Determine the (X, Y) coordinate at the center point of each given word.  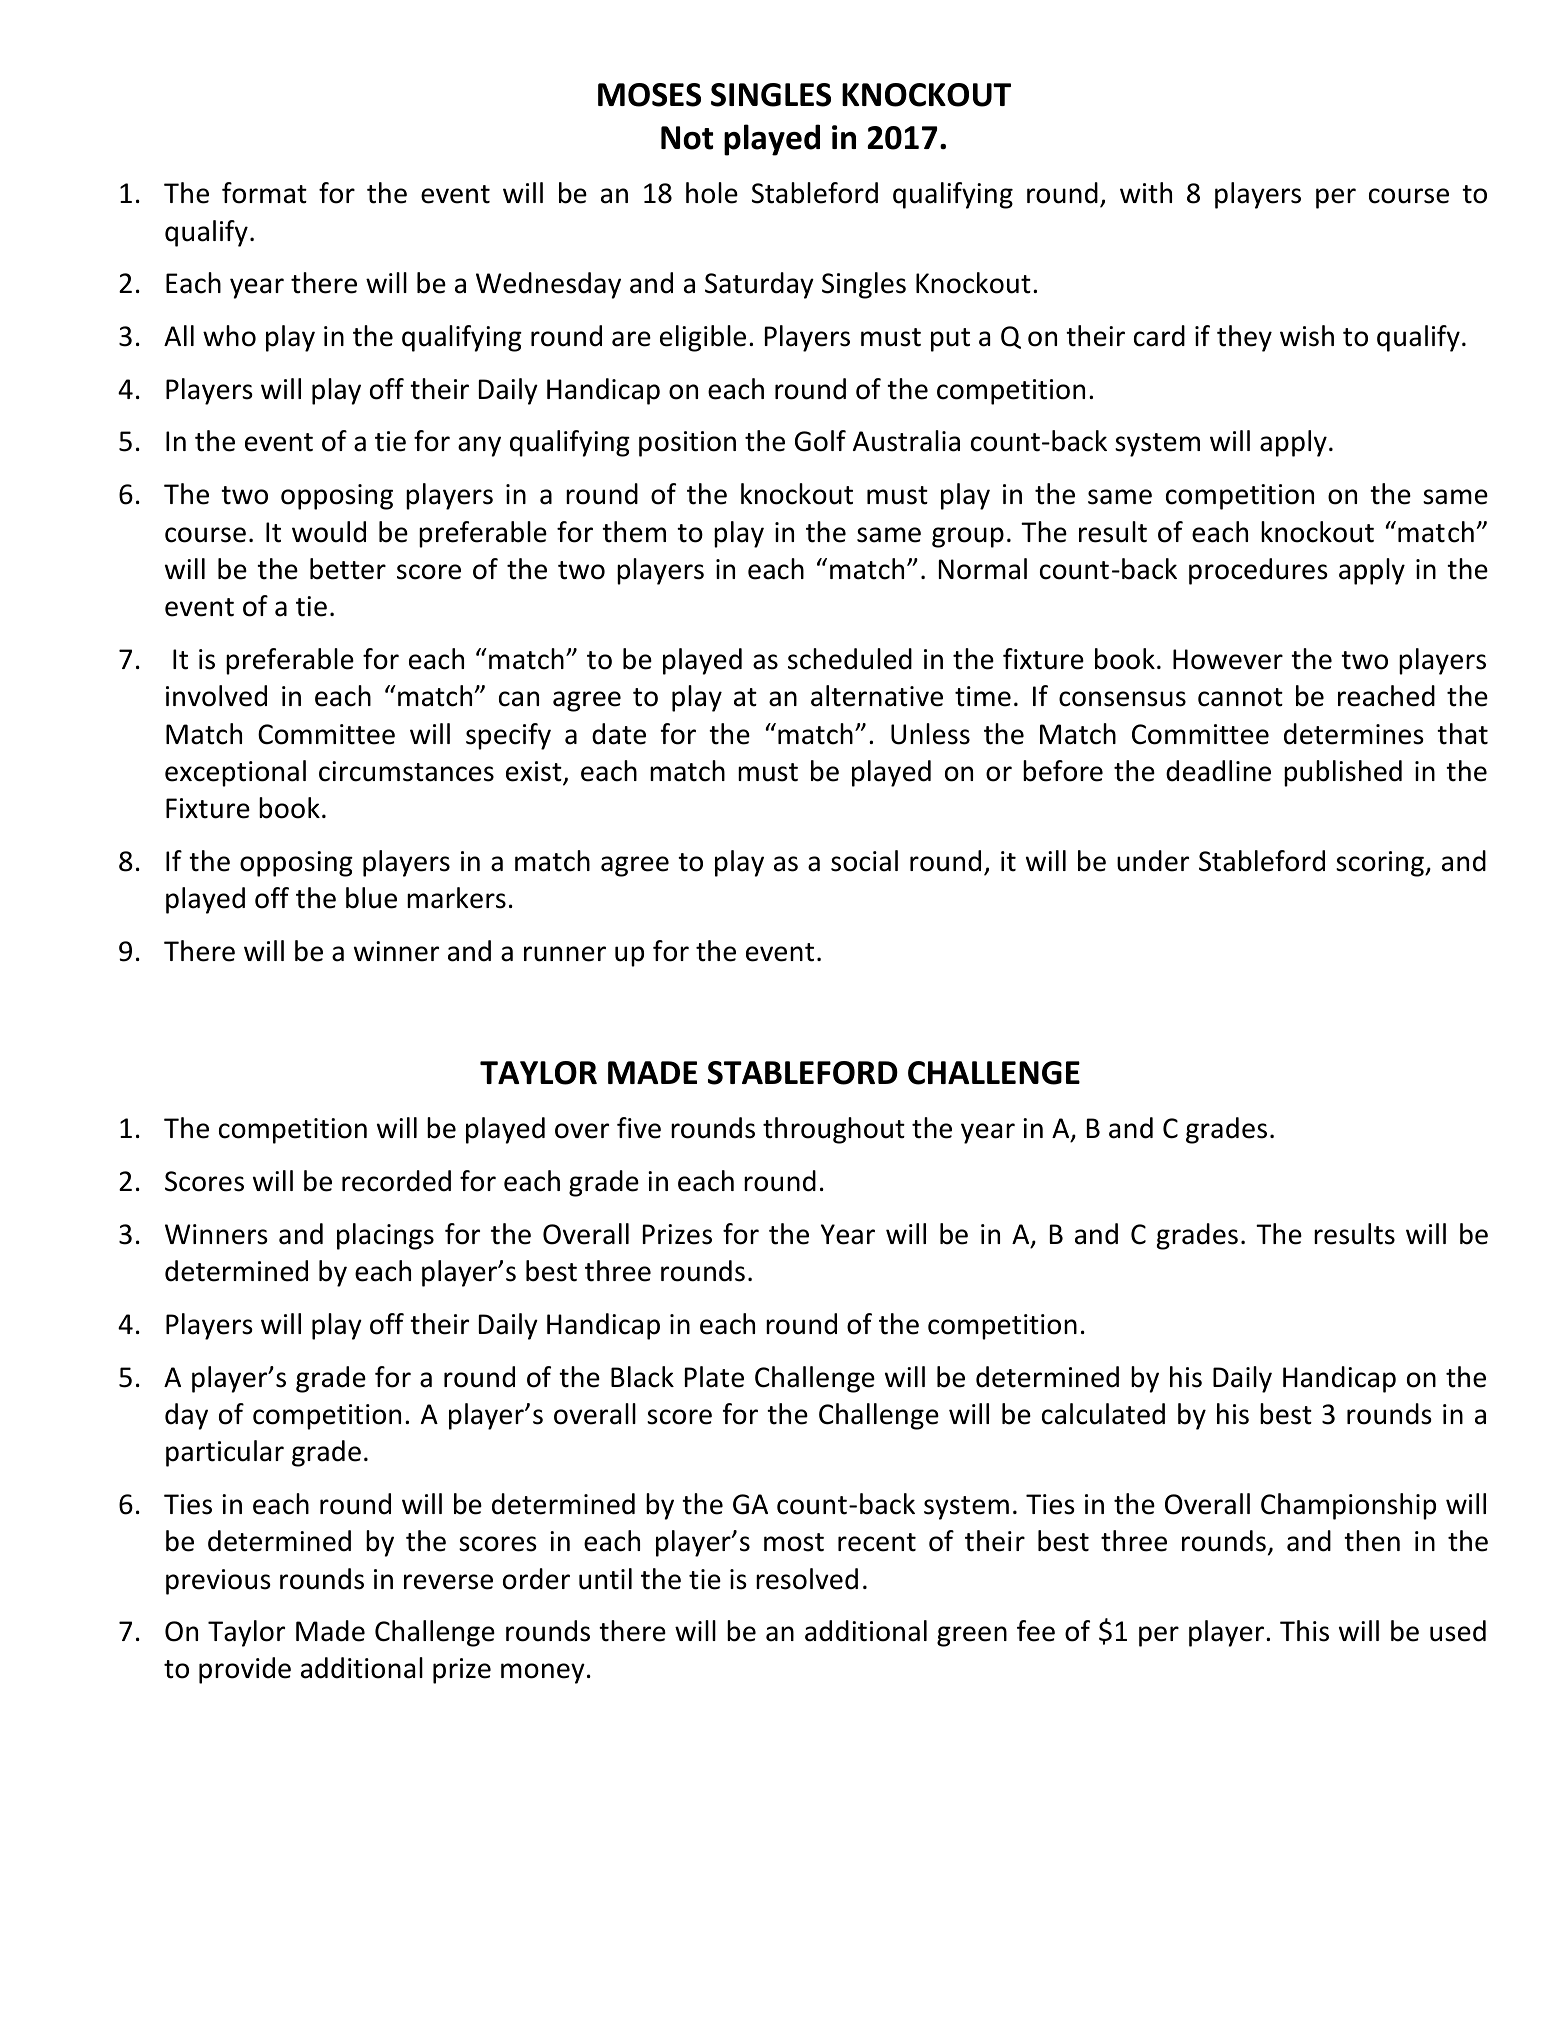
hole (712, 193)
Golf (820, 441)
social (864, 861)
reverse (448, 1582)
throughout (834, 1130)
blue (371, 898)
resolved (807, 1579)
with (1146, 193)
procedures (1258, 571)
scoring (1381, 864)
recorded (396, 1181)
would (329, 532)
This (1304, 1631)
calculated (1103, 1414)
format (264, 193)
